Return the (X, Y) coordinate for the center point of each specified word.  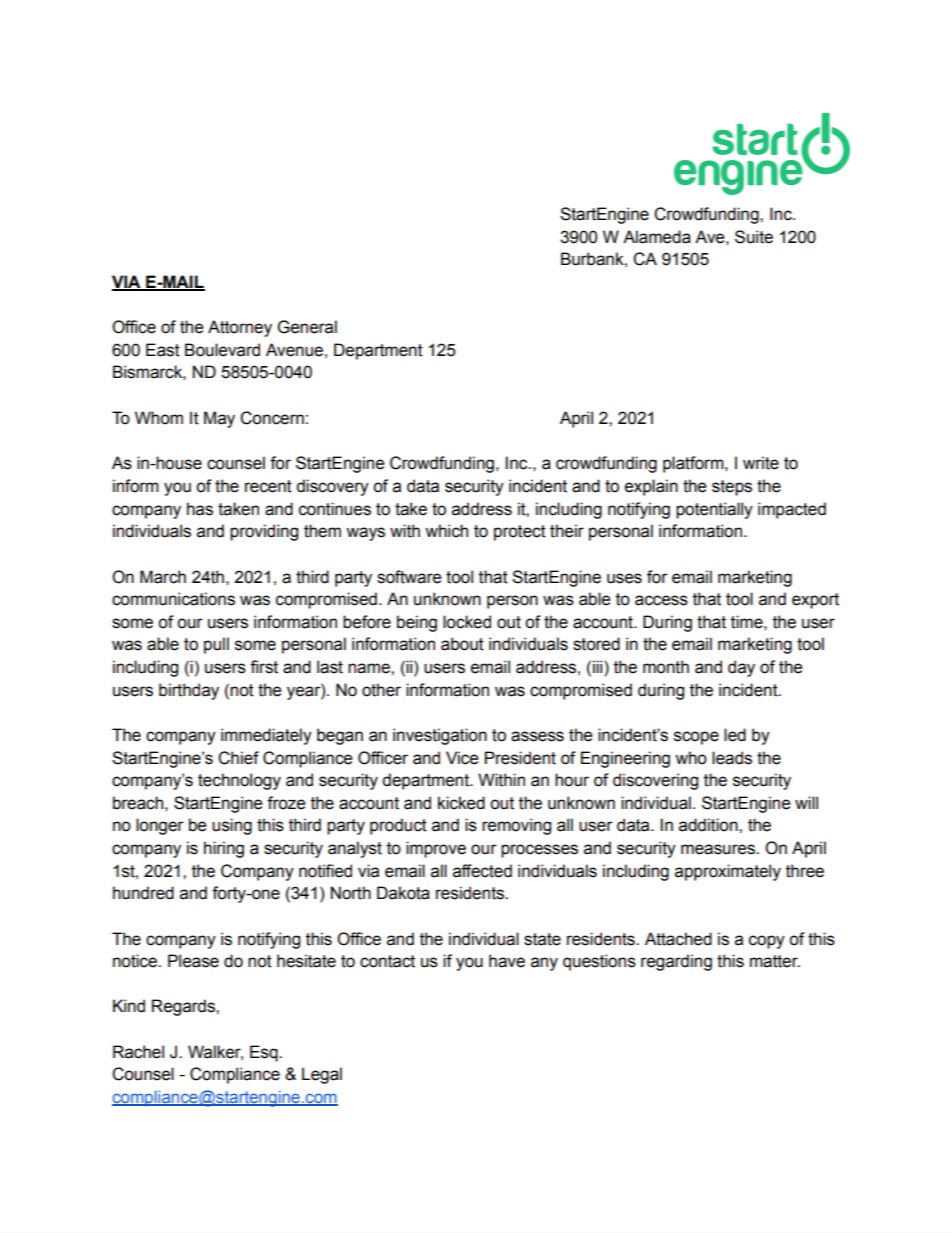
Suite (754, 237)
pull (216, 645)
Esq (265, 1053)
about (462, 644)
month (666, 667)
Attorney (240, 328)
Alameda (657, 237)
